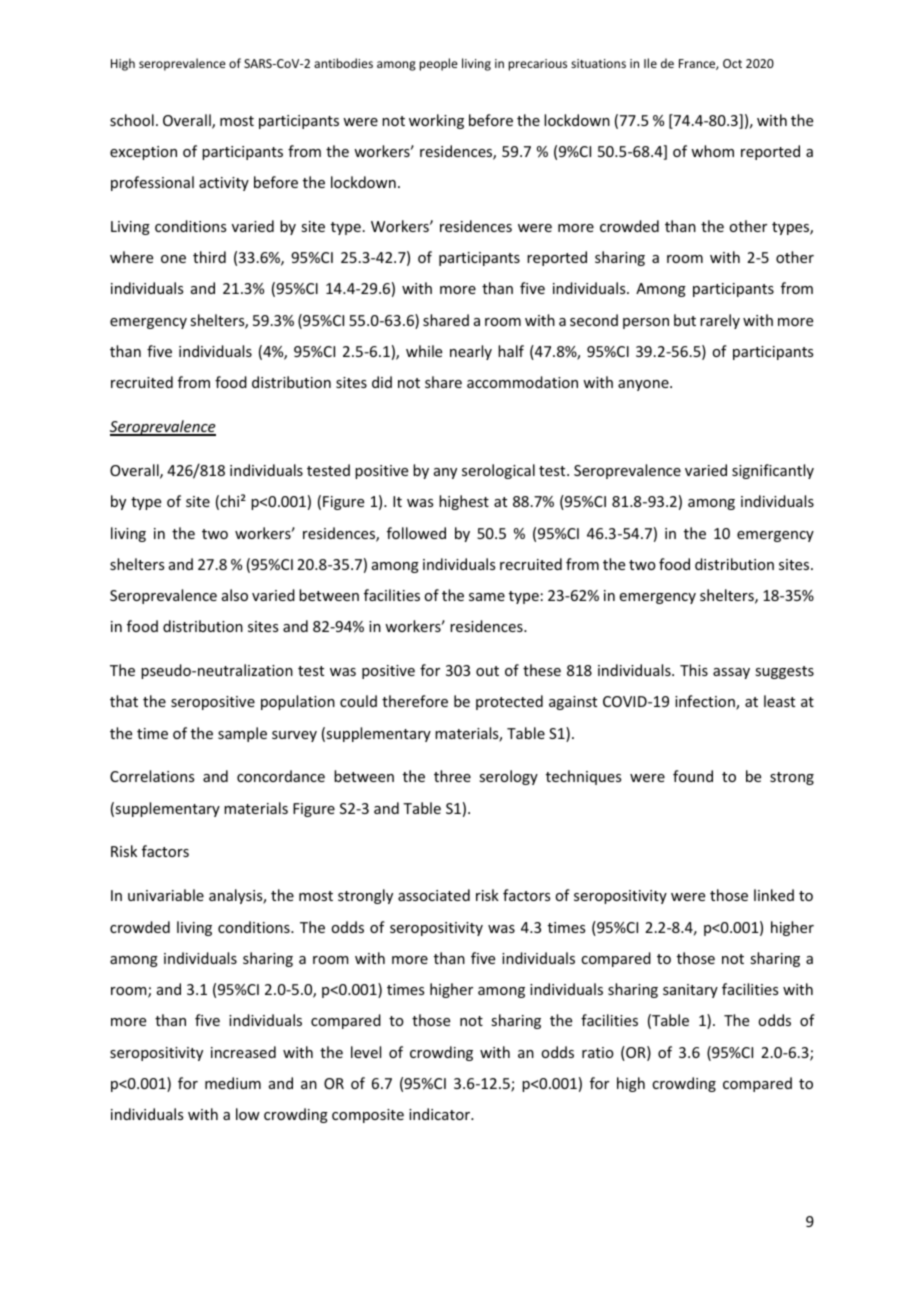 Image resolution: width=924 pixels, height=1308 pixels. Describe the element at coordinates (598, 1052) in the document. I see `ratio` at that location.
